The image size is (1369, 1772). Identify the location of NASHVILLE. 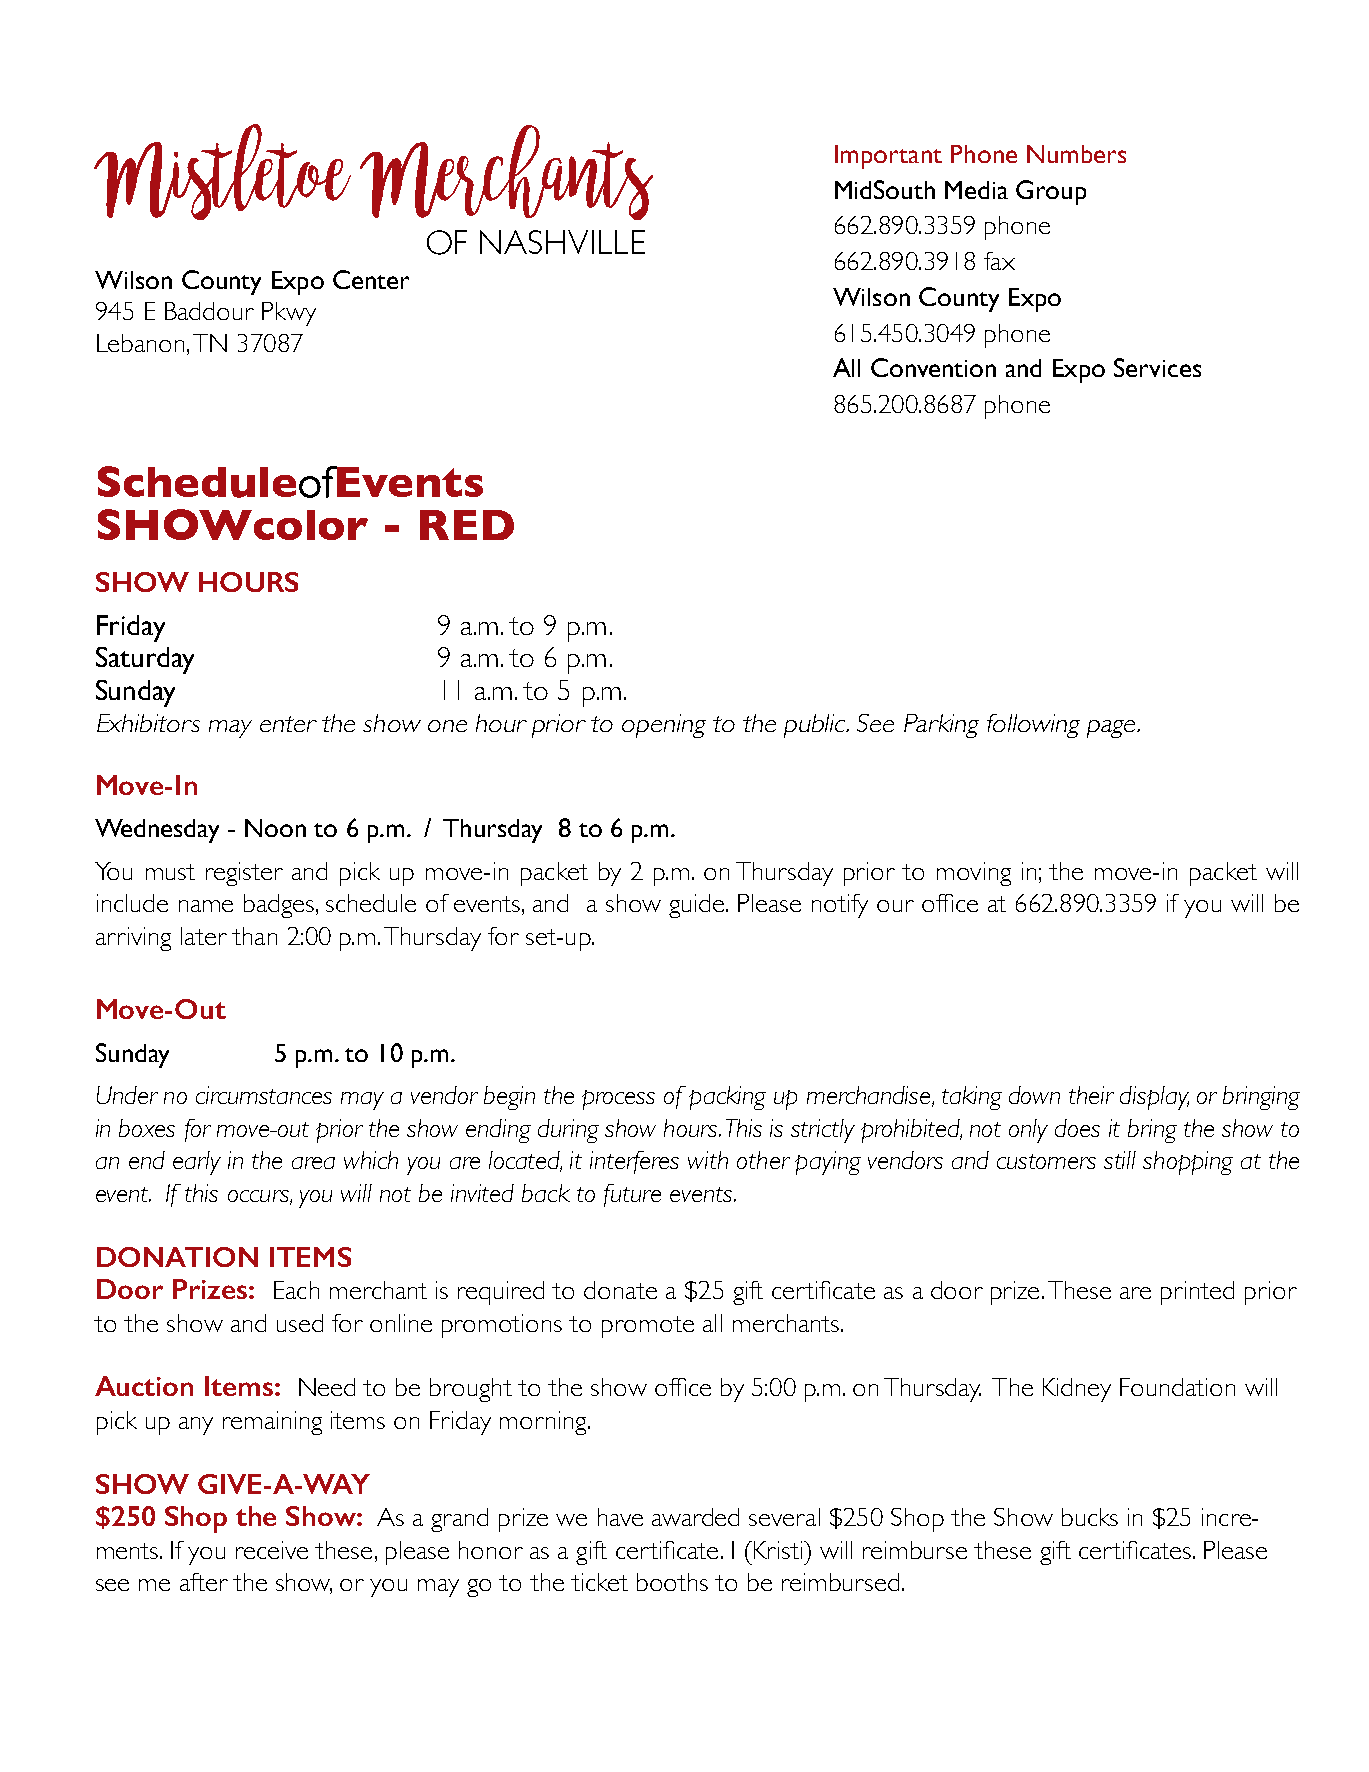
(562, 242).
